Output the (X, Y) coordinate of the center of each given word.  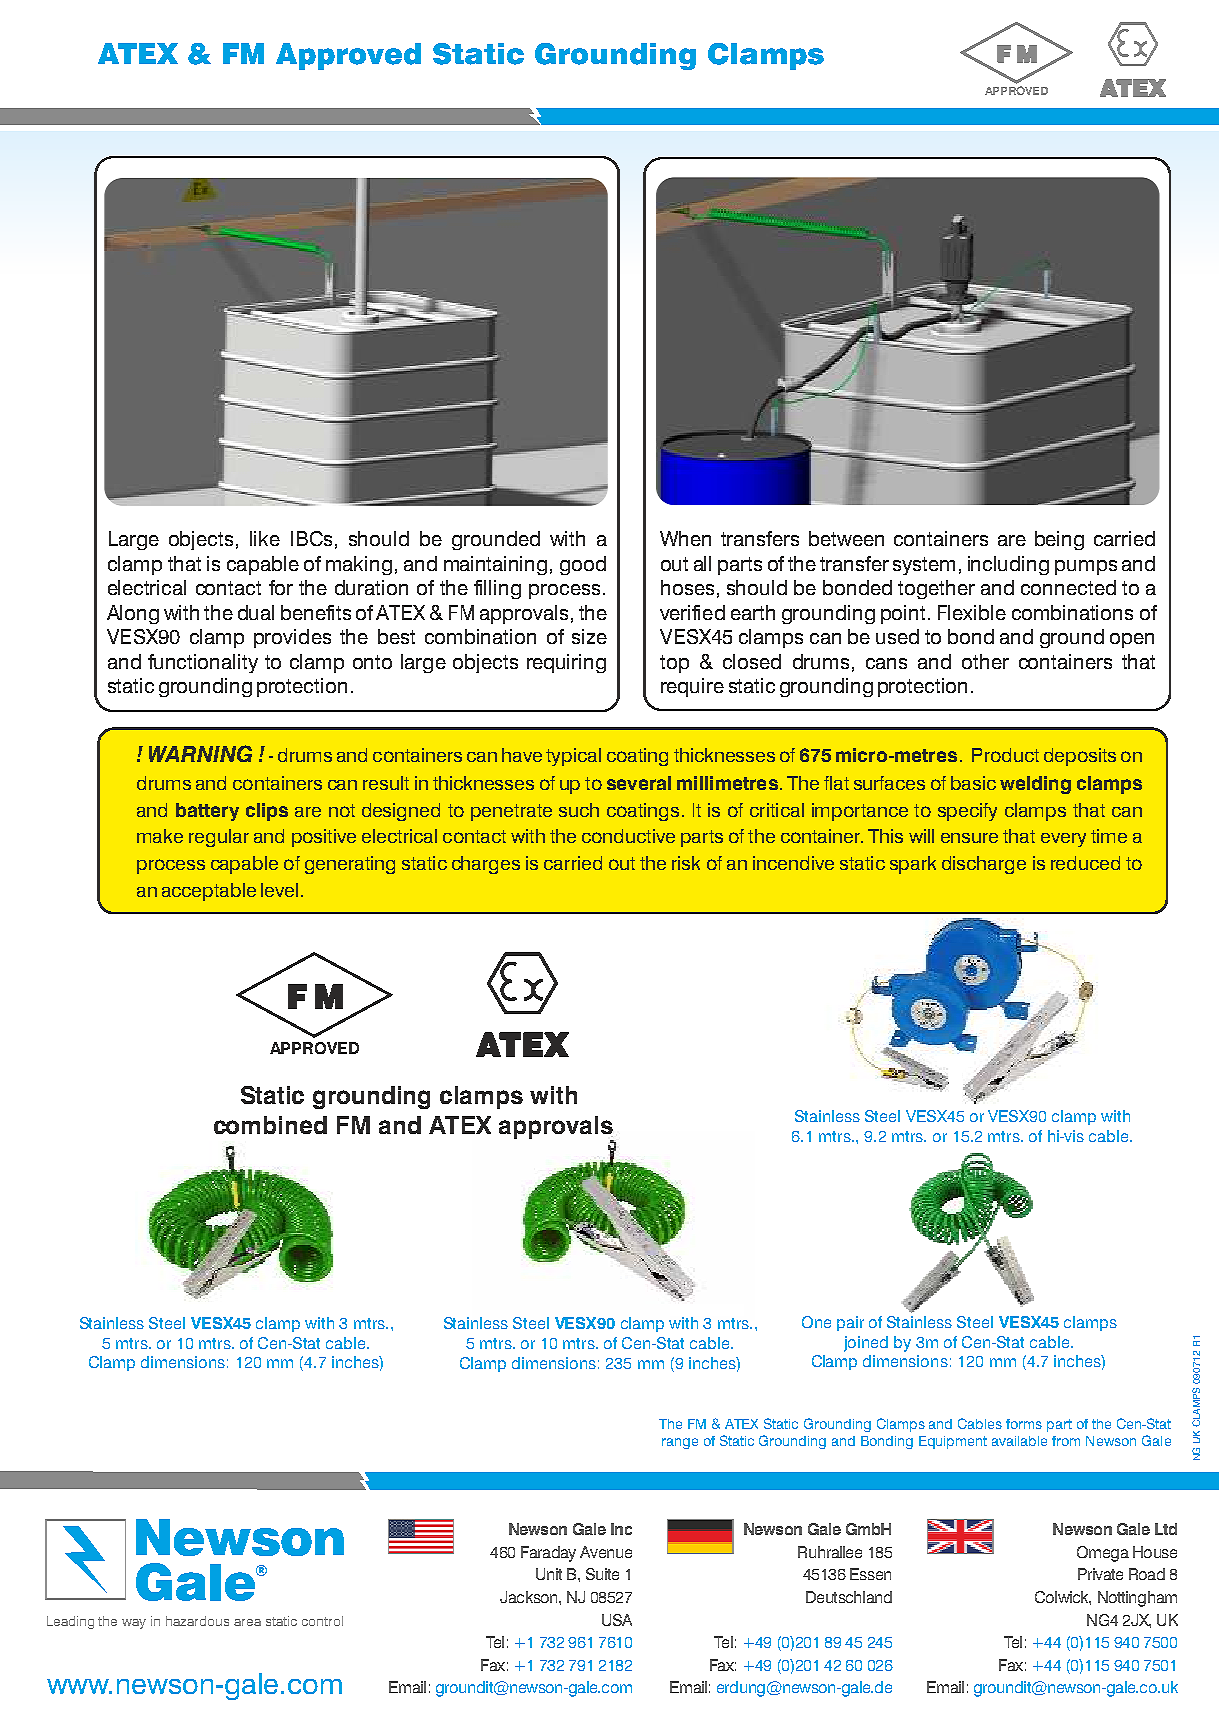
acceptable (209, 892)
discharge (984, 865)
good (583, 565)
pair (850, 1323)
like (265, 538)
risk (686, 863)
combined (270, 1125)
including (1008, 565)
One (816, 1322)
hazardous (197, 1621)
